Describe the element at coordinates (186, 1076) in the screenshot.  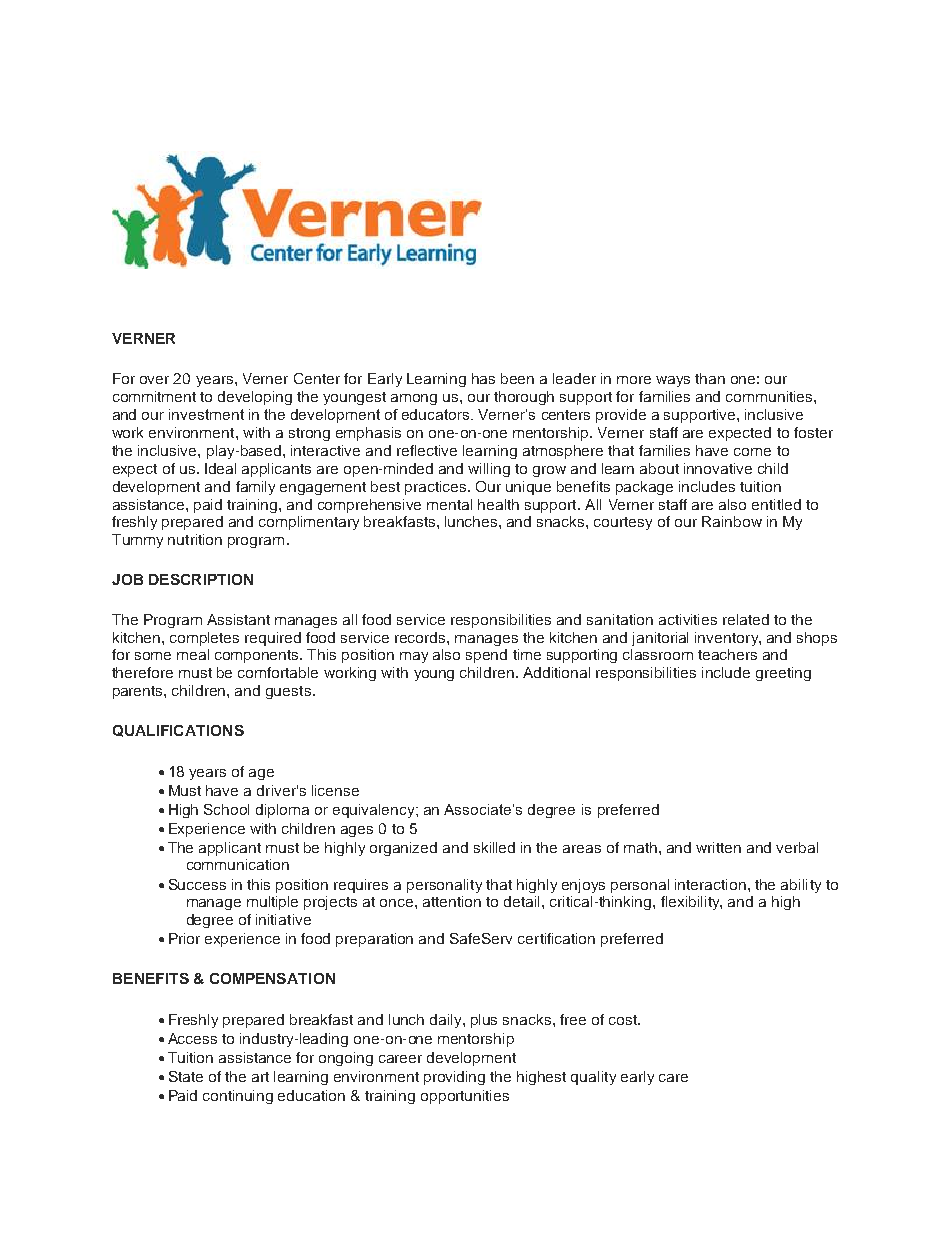
I see `State` at that location.
